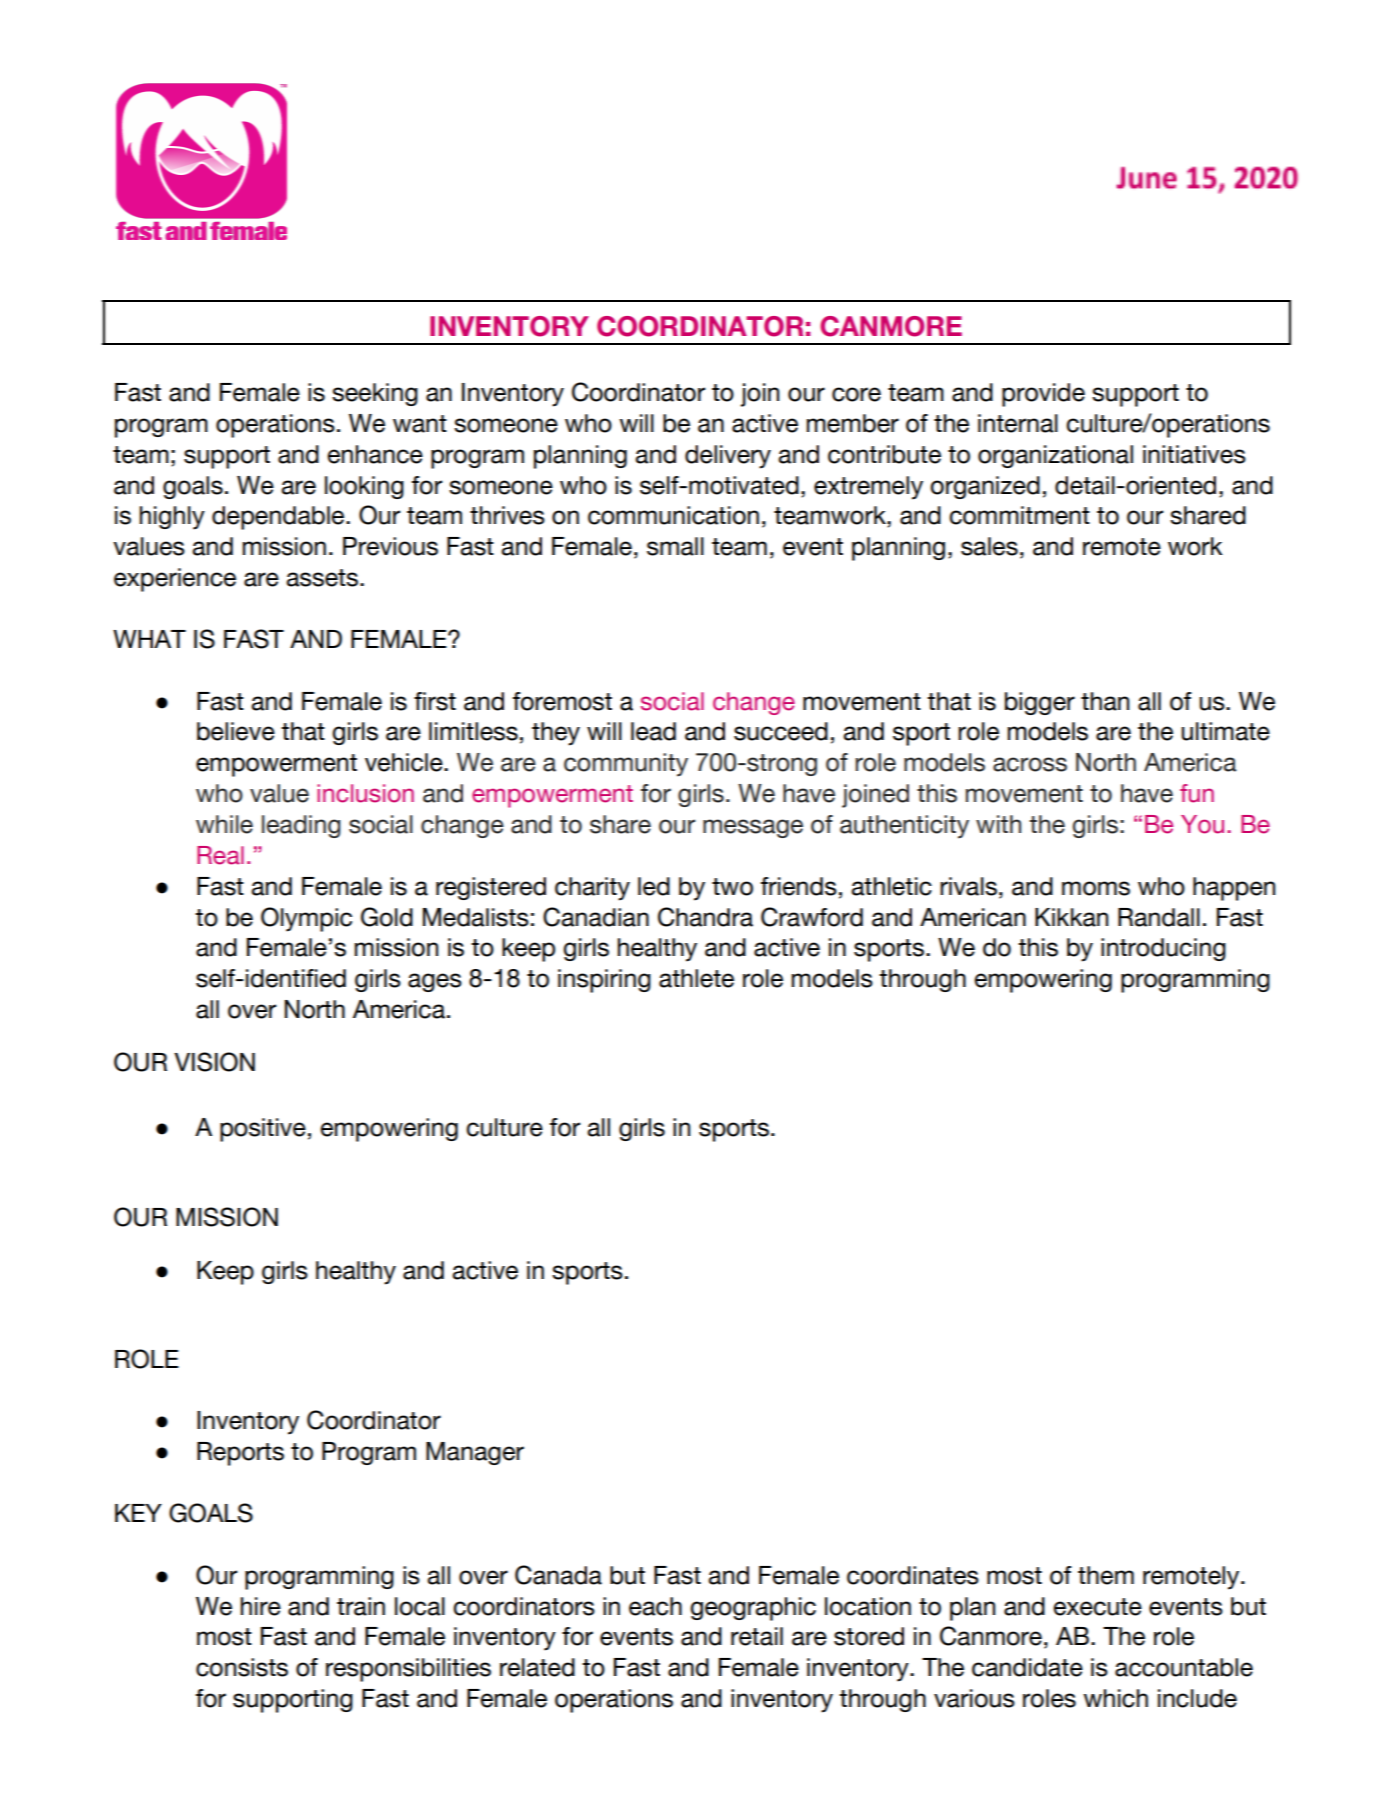 The height and width of the screenshot is (1810, 1399). I want to click on introducing, so click(1163, 949).
